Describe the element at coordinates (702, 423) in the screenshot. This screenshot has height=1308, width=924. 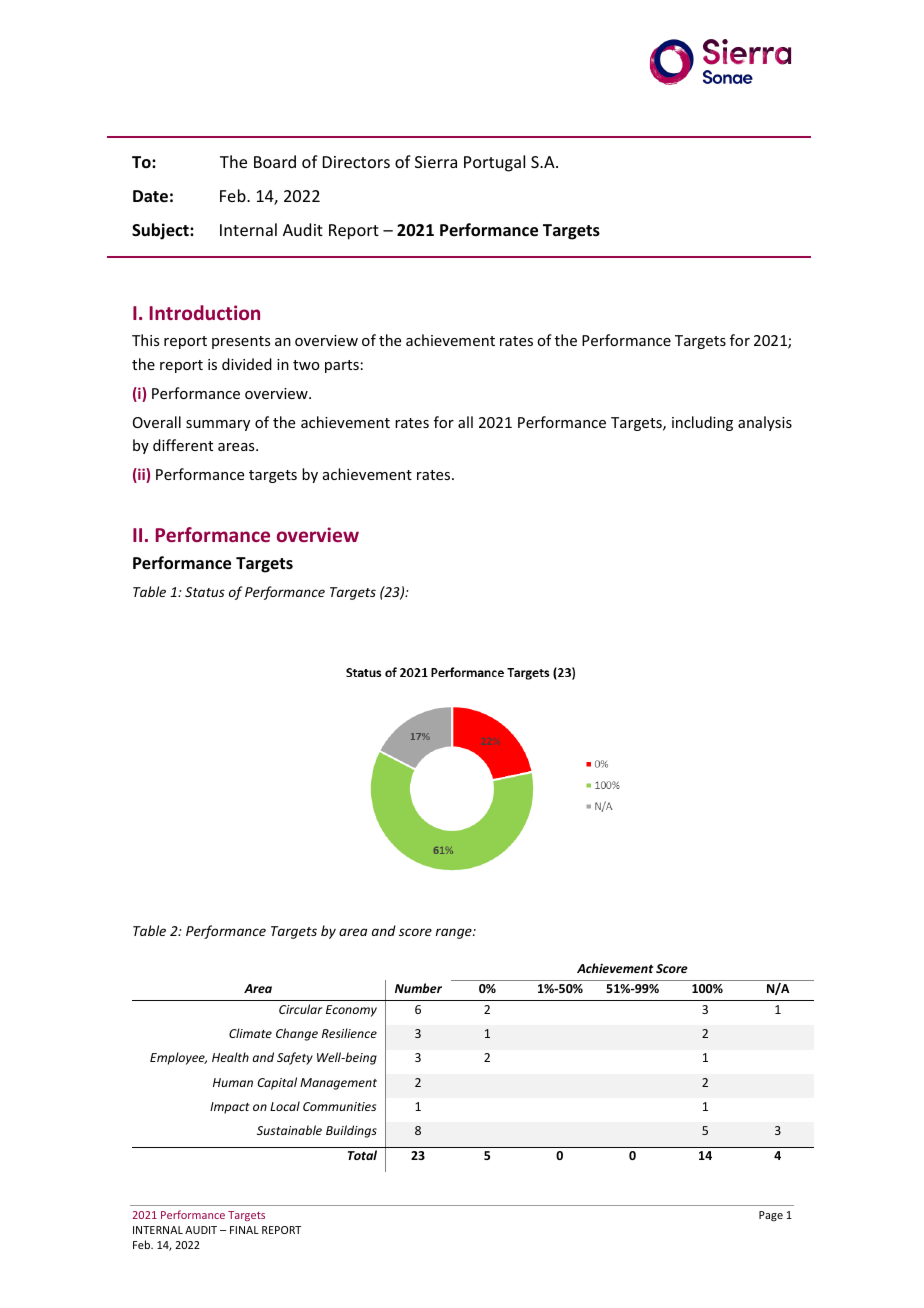
I see `including` at that location.
